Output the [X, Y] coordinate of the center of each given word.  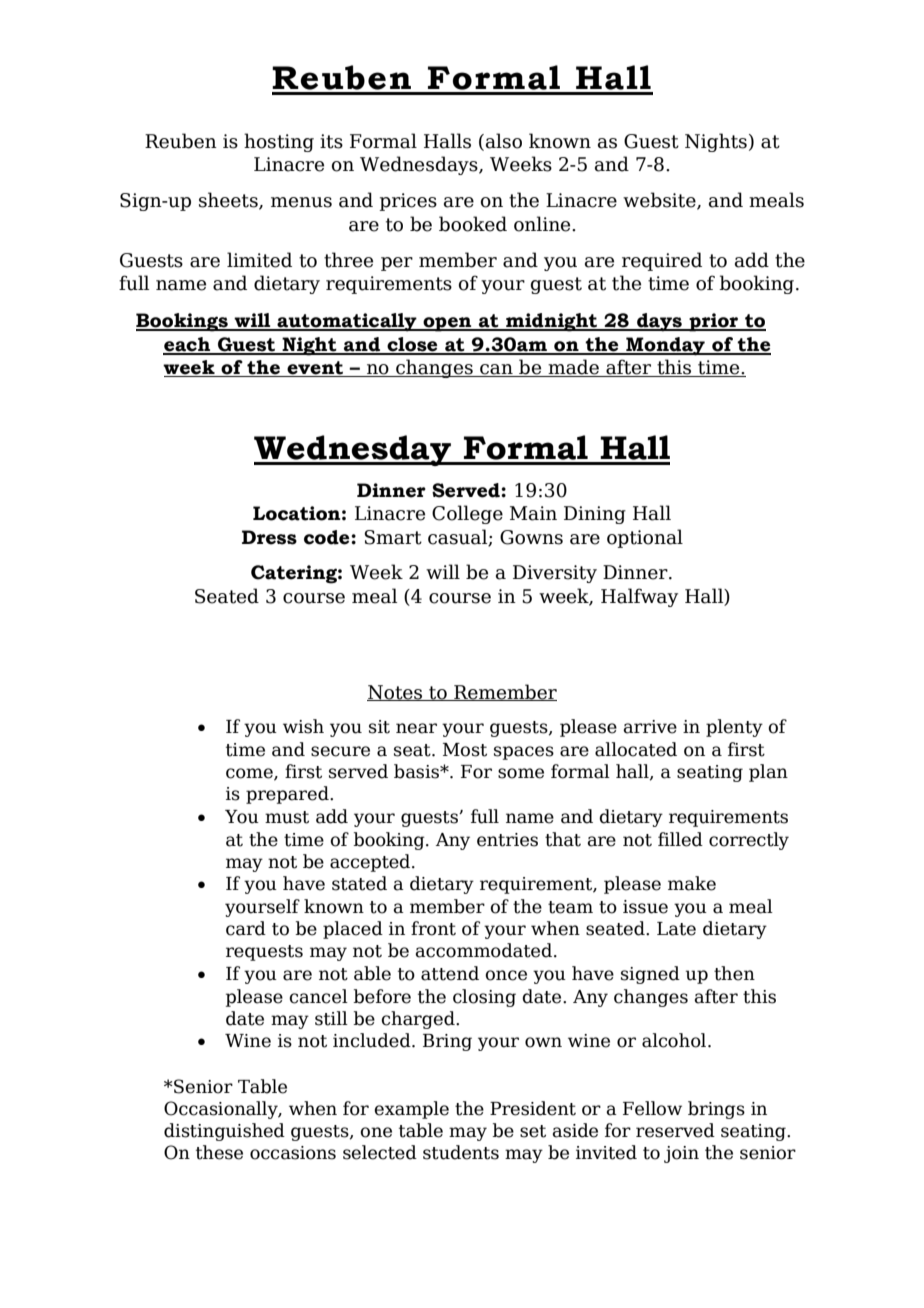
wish [303, 726]
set [533, 1131]
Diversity [555, 574]
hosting [279, 142]
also [504, 141]
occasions [293, 1153]
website [660, 201]
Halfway [639, 597]
